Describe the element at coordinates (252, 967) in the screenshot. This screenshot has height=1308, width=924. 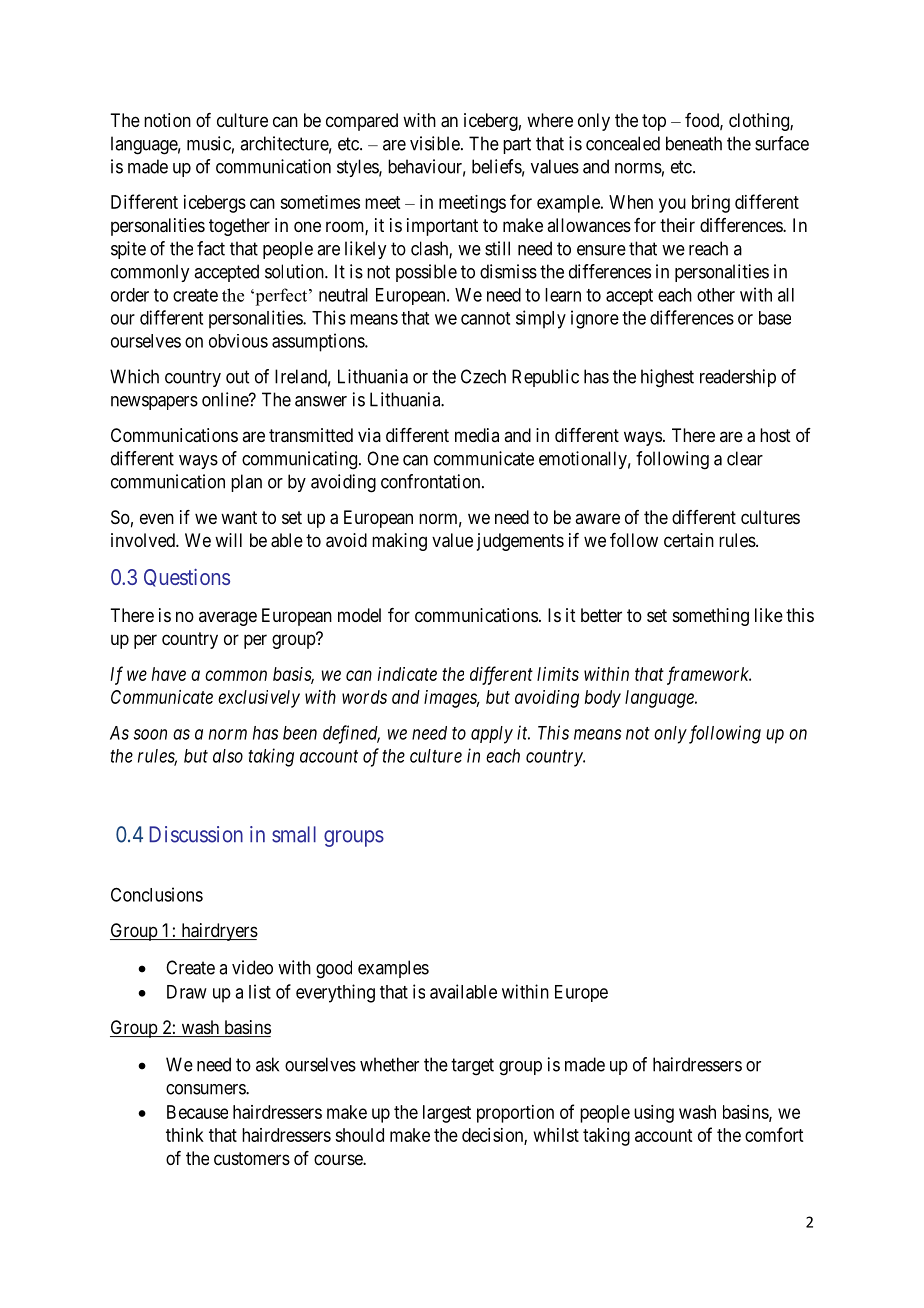
I see `video` at that location.
